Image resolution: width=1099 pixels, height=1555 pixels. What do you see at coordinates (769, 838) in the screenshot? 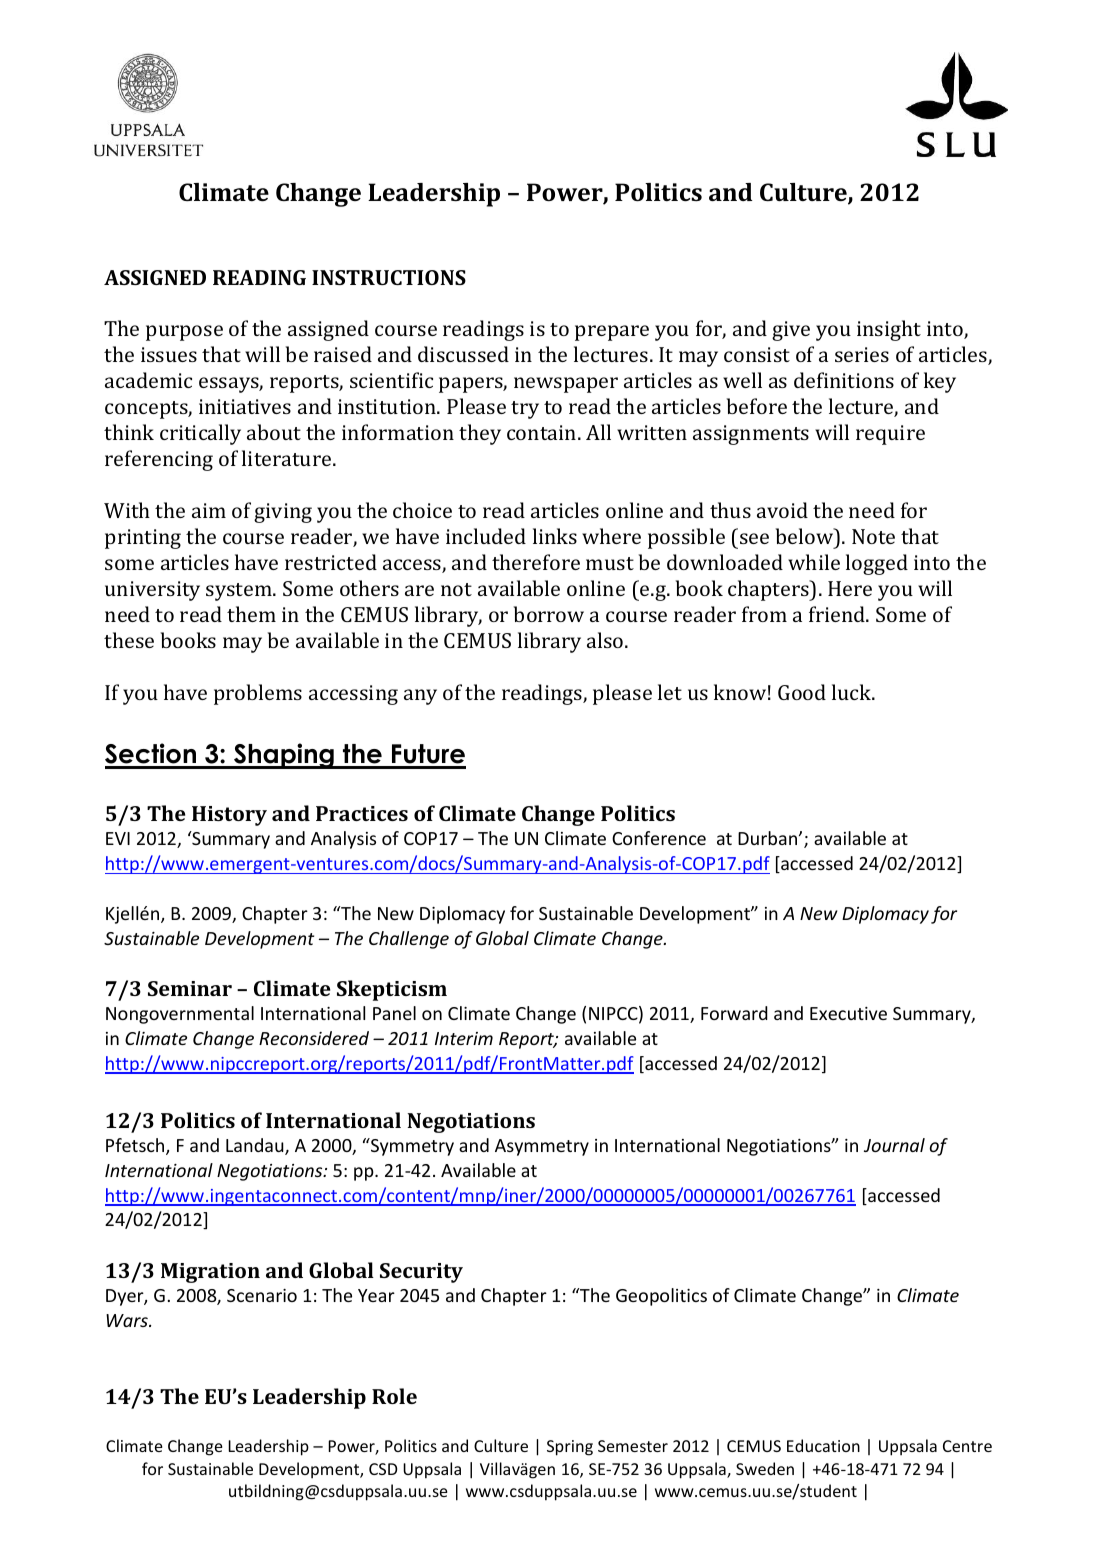
I see `Durban` at bounding box center [769, 838].
